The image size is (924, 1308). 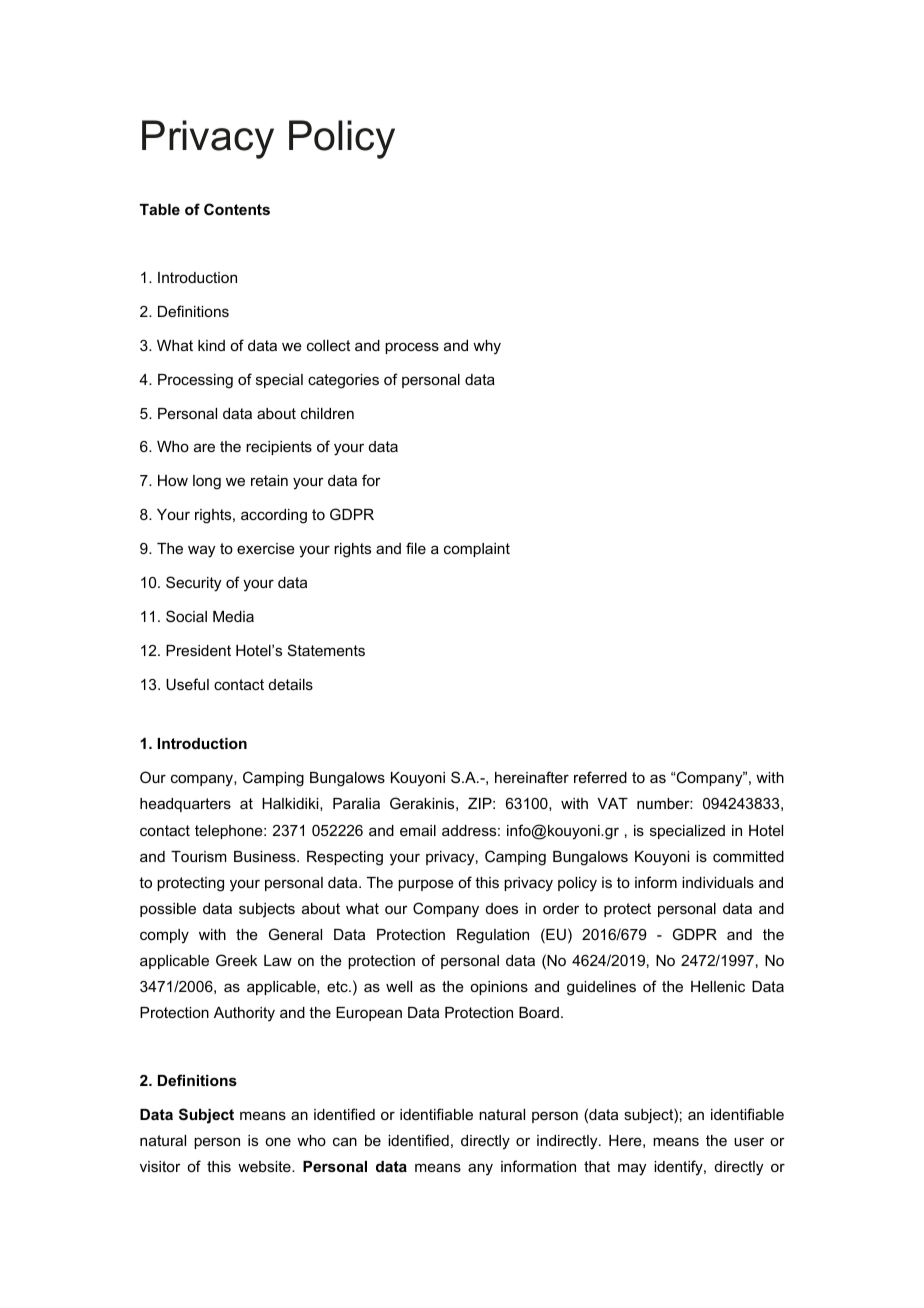 What do you see at coordinates (477, 550) in the screenshot?
I see `complaint` at bounding box center [477, 550].
